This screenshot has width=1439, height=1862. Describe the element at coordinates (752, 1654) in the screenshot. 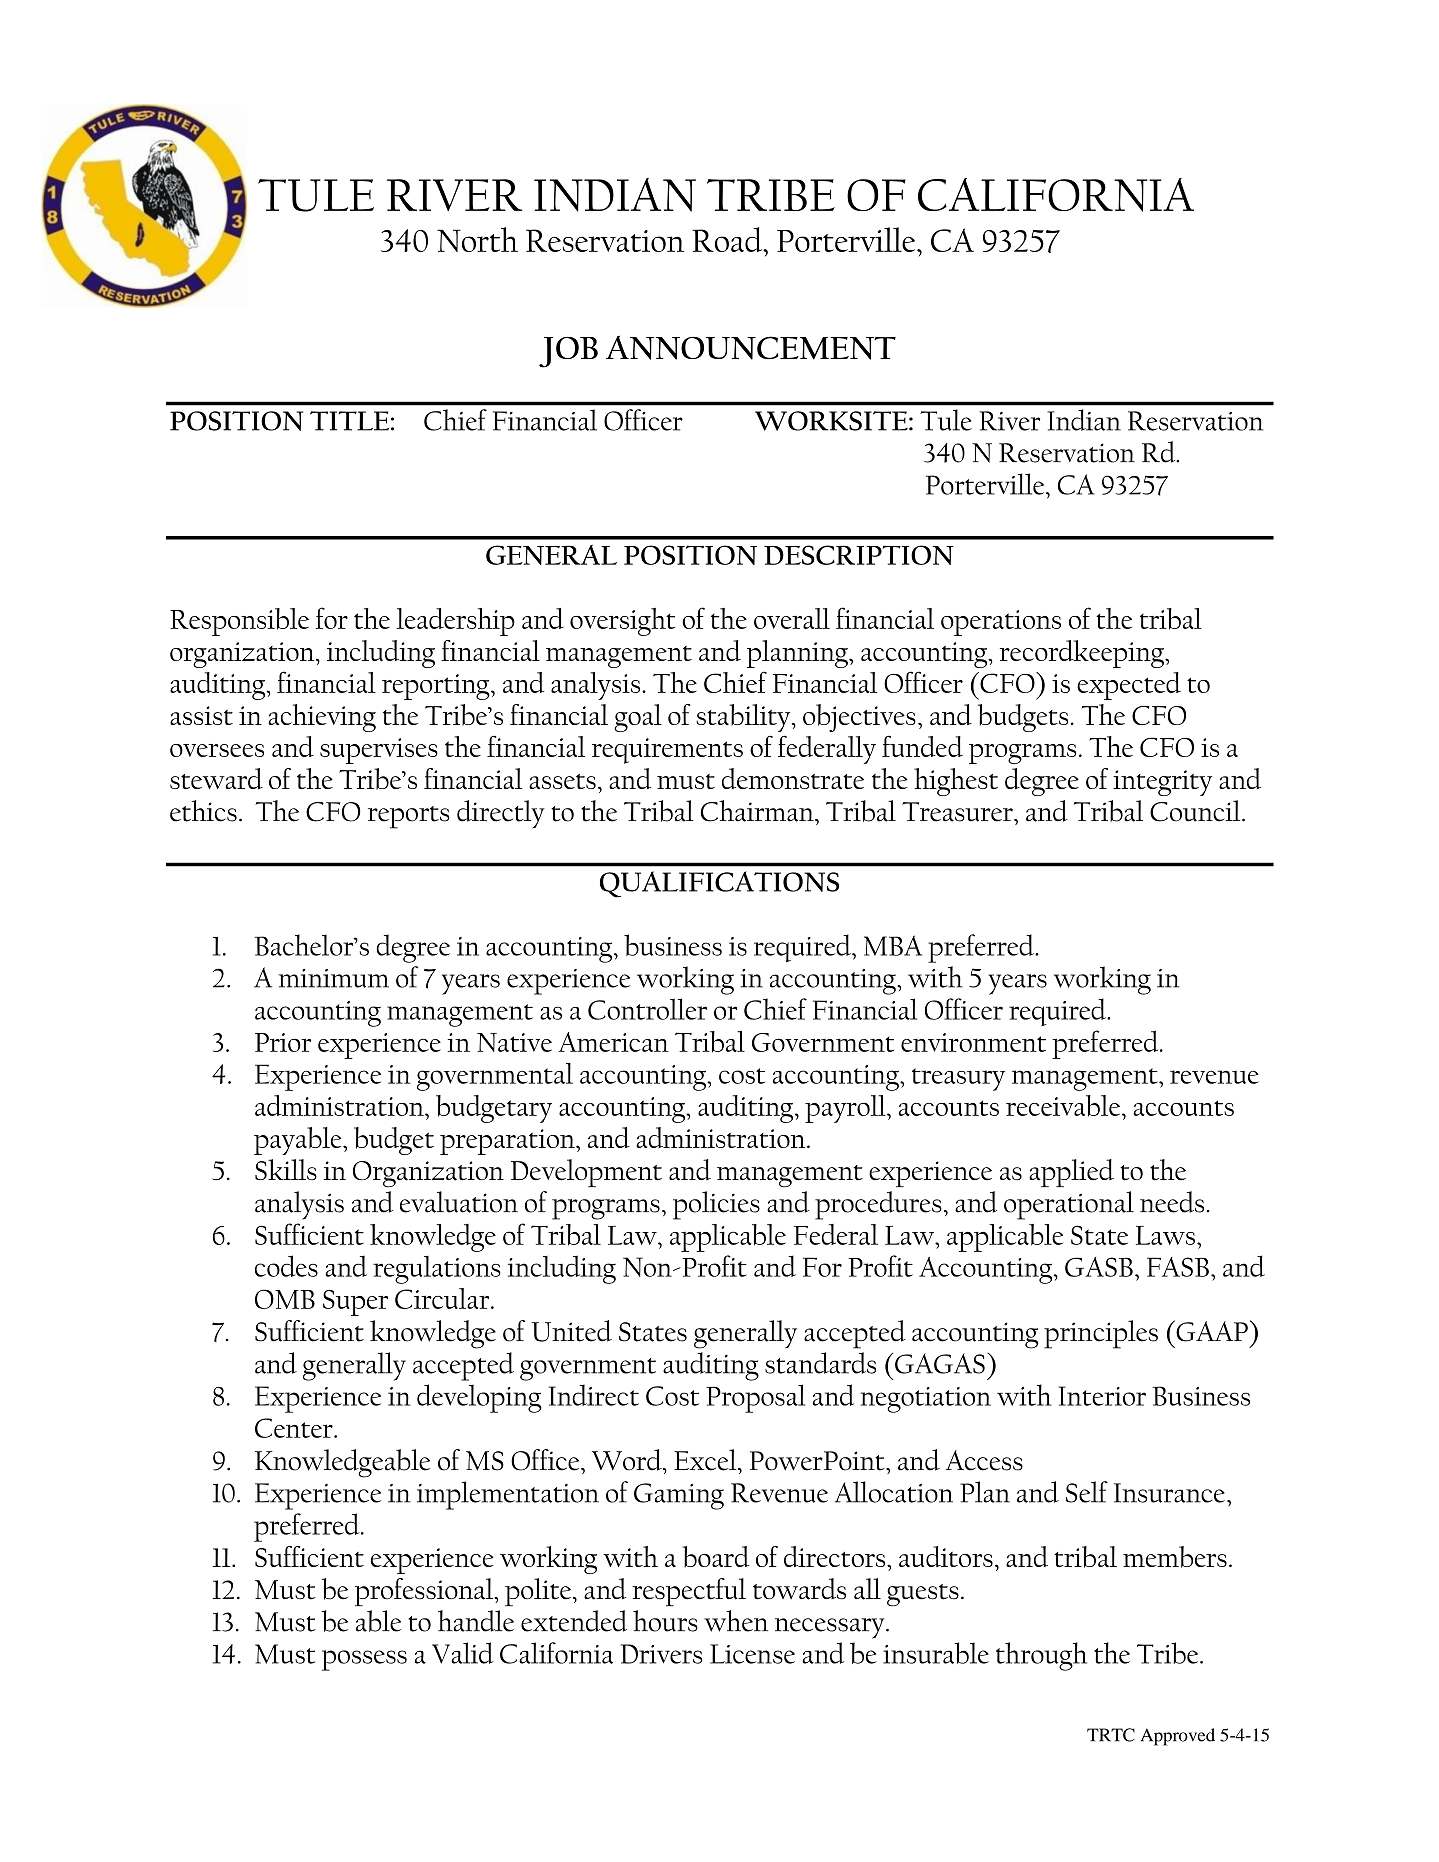

I see `License` at that location.
